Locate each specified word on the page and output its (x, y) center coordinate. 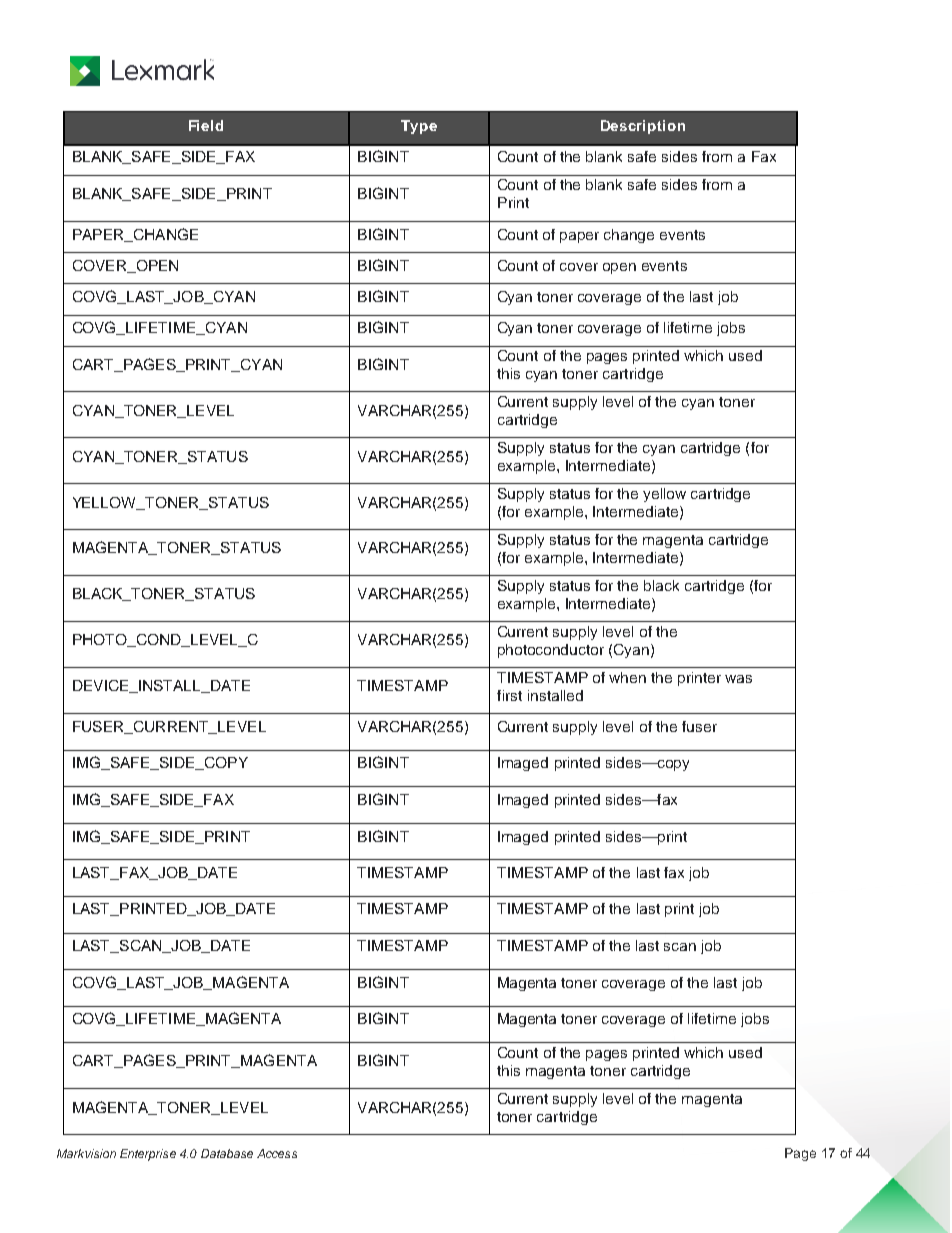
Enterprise (148, 1155)
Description (643, 127)
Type (419, 127)
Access (277, 1153)
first (509, 695)
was (738, 679)
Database (227, 1153)
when (627, 677)
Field (206, 125)
